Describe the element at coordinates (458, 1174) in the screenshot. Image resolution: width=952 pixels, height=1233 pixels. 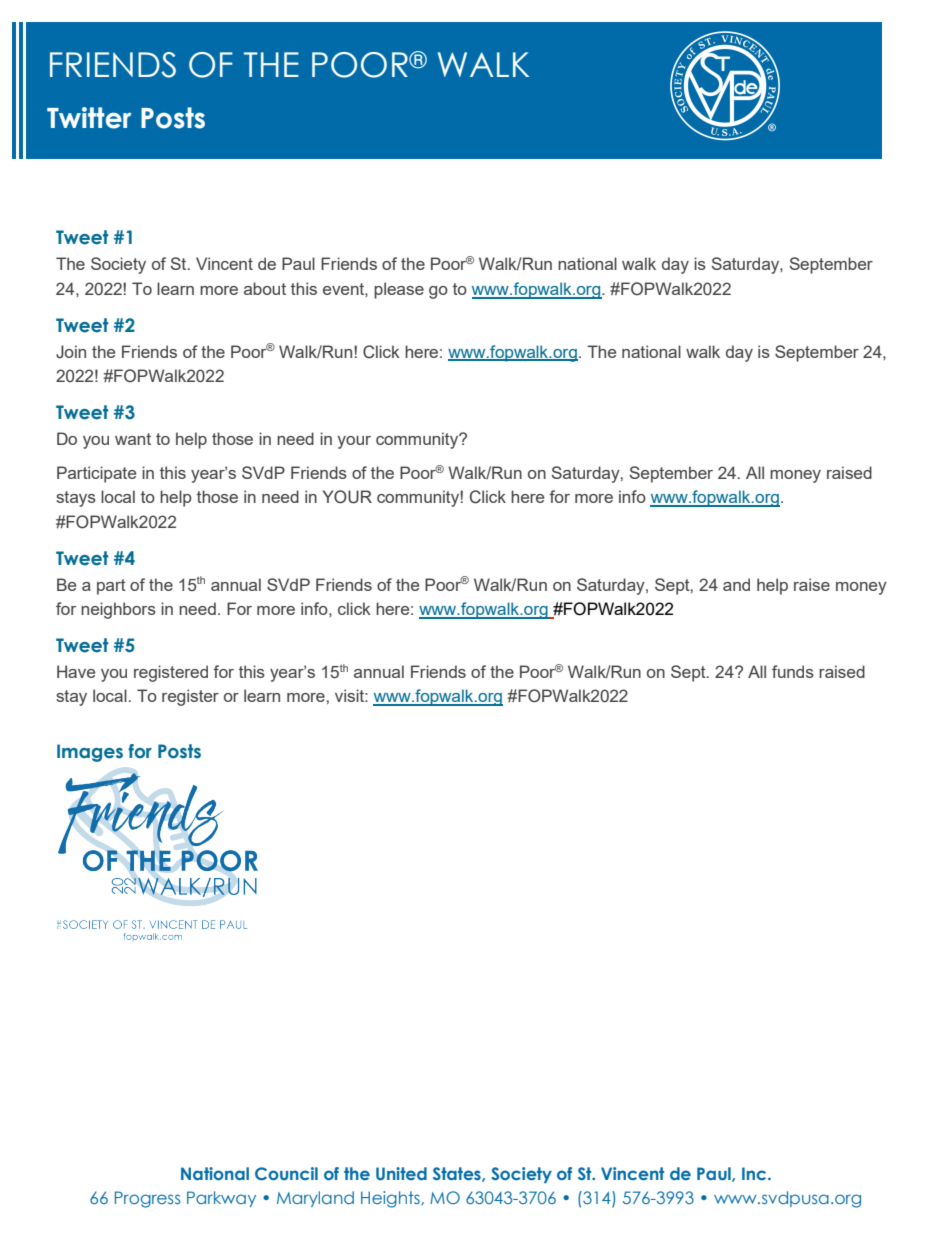
I see `States` at that location.
